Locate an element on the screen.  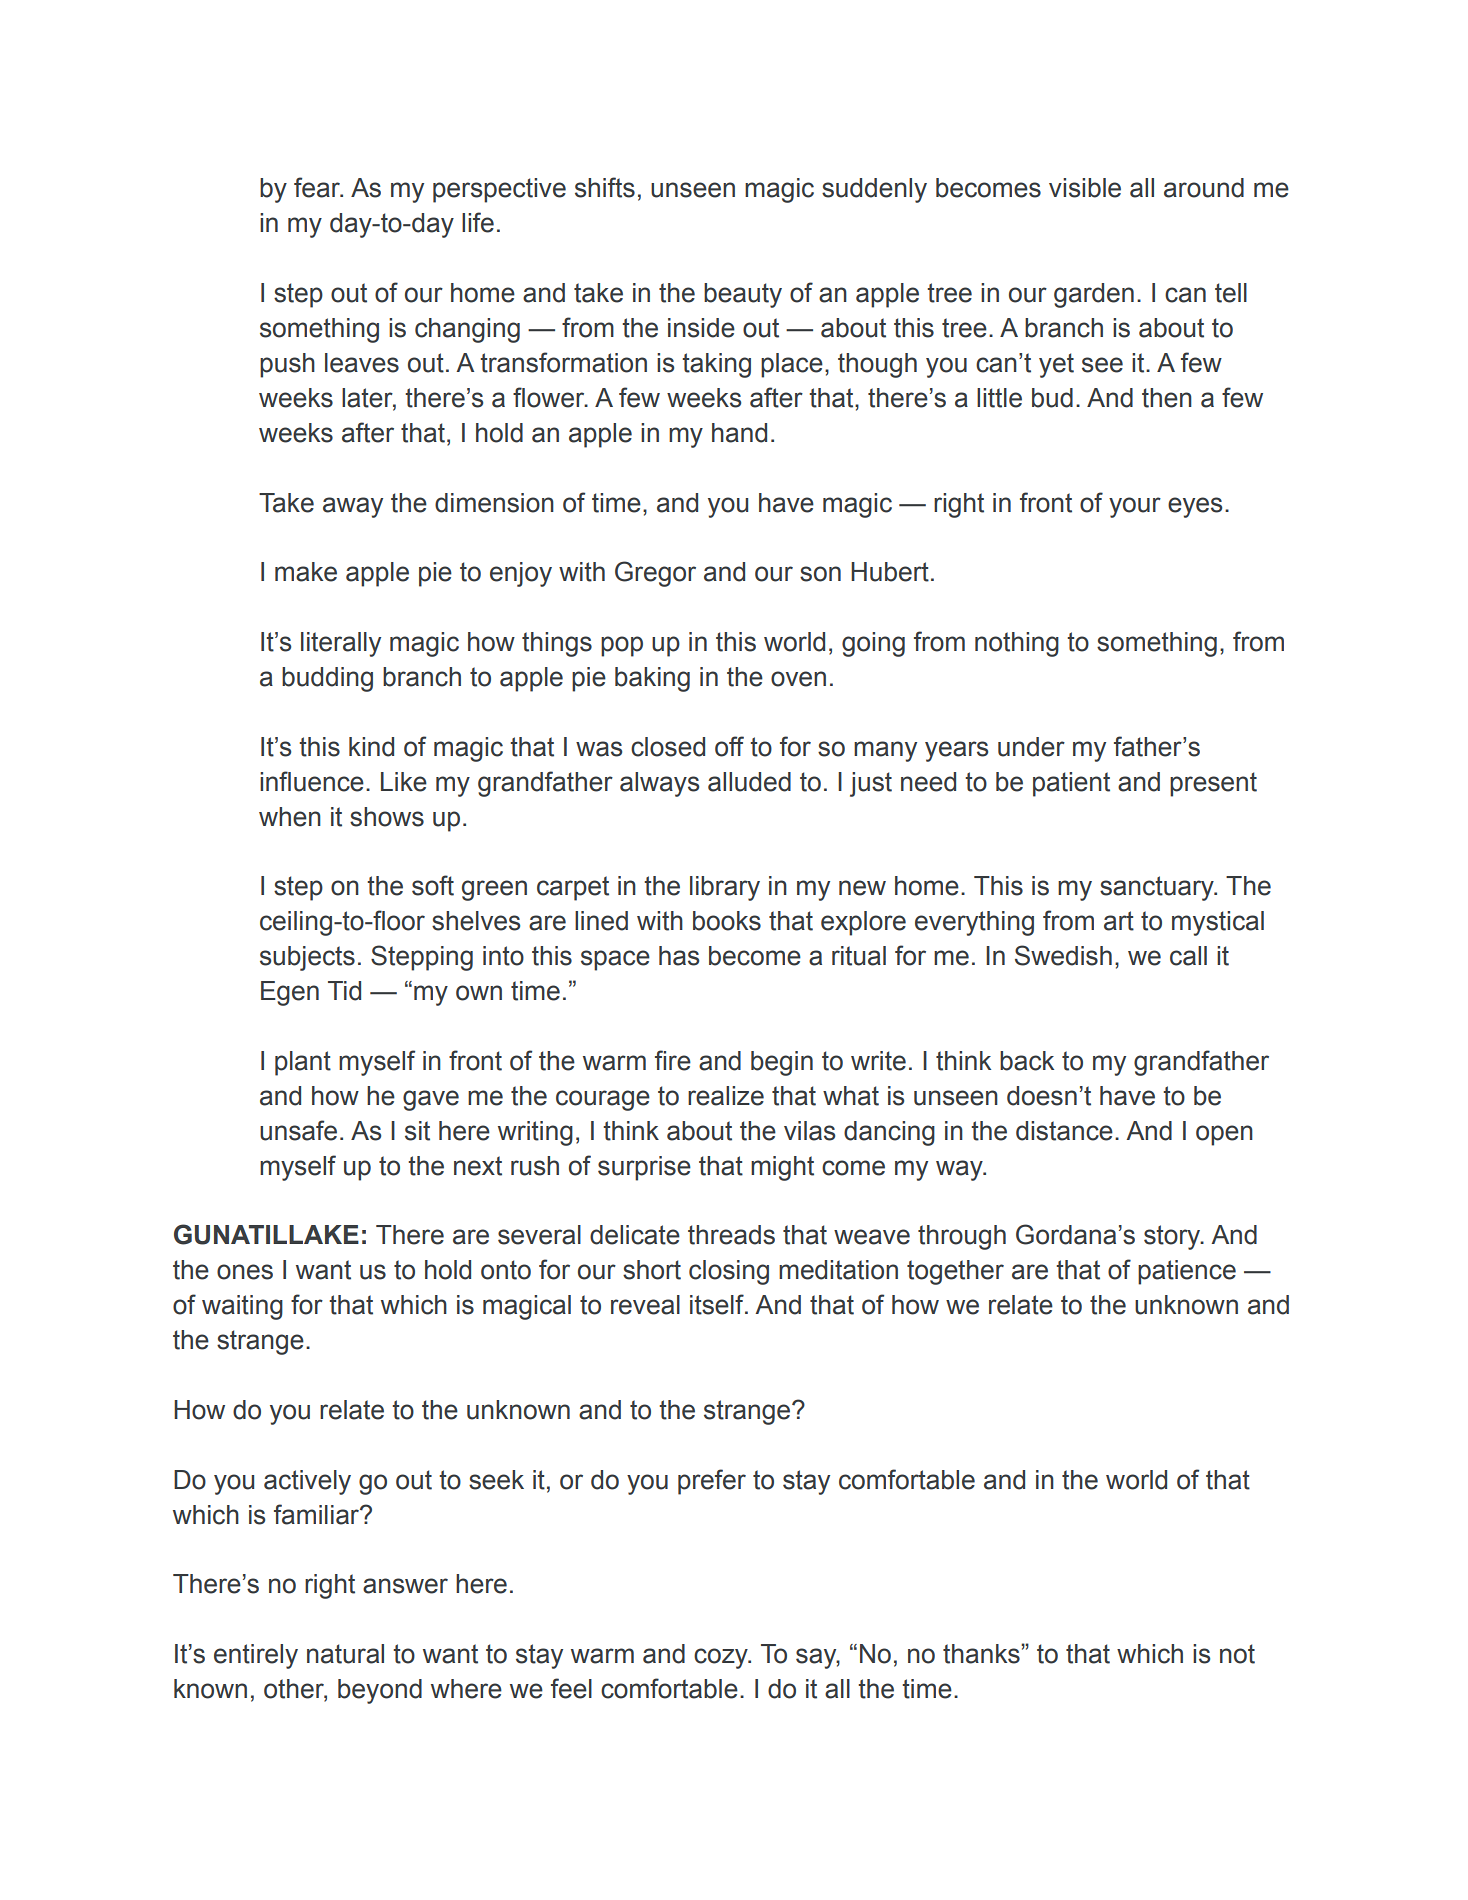
beauty is located at coordinates (743, 295).
